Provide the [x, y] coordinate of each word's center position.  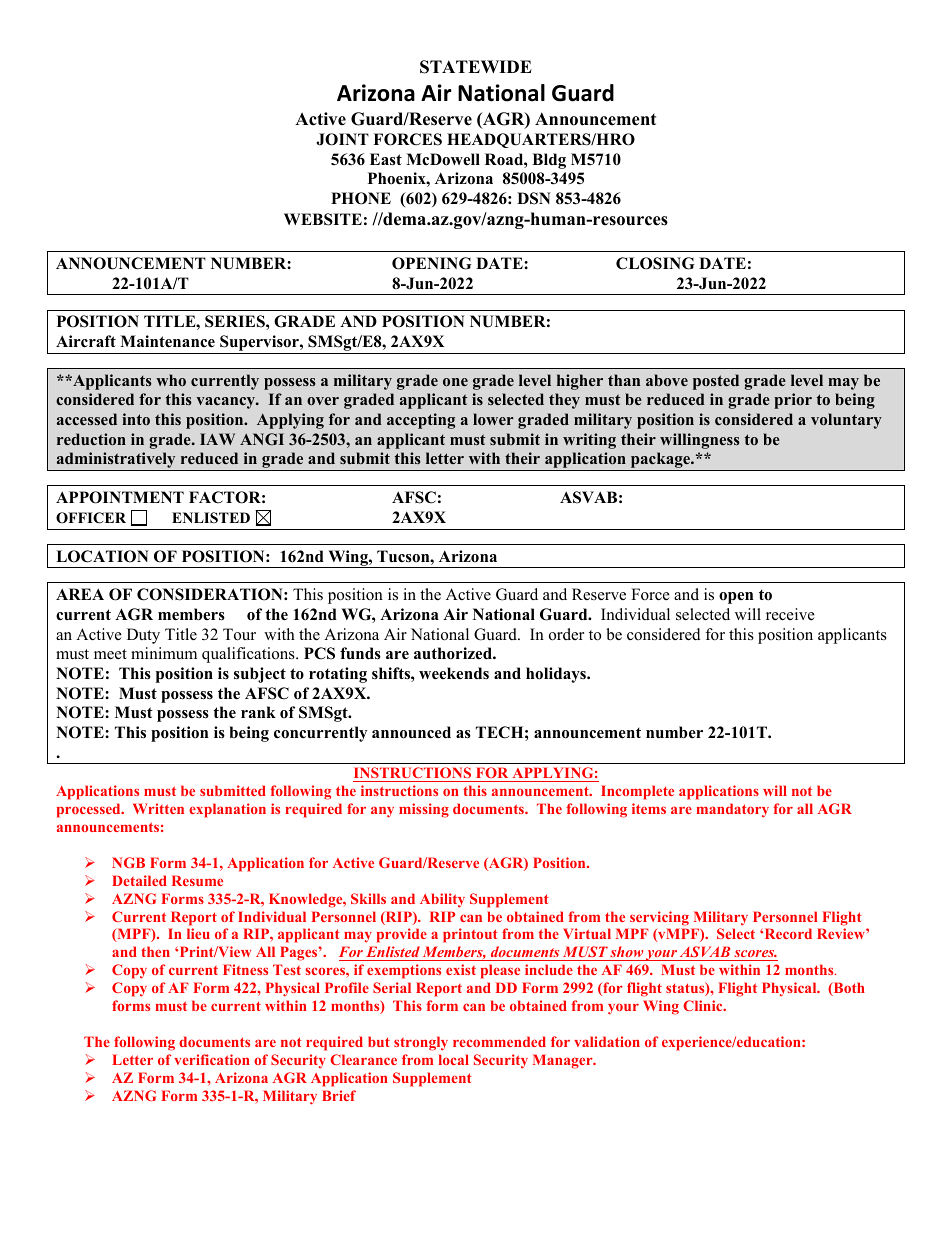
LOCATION [102, 556]
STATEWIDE [476, 67]
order [566, 634]
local [454, 1059]
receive [790, 614]
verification [212, 1059]
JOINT [342, 139]
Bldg [549, 161]
